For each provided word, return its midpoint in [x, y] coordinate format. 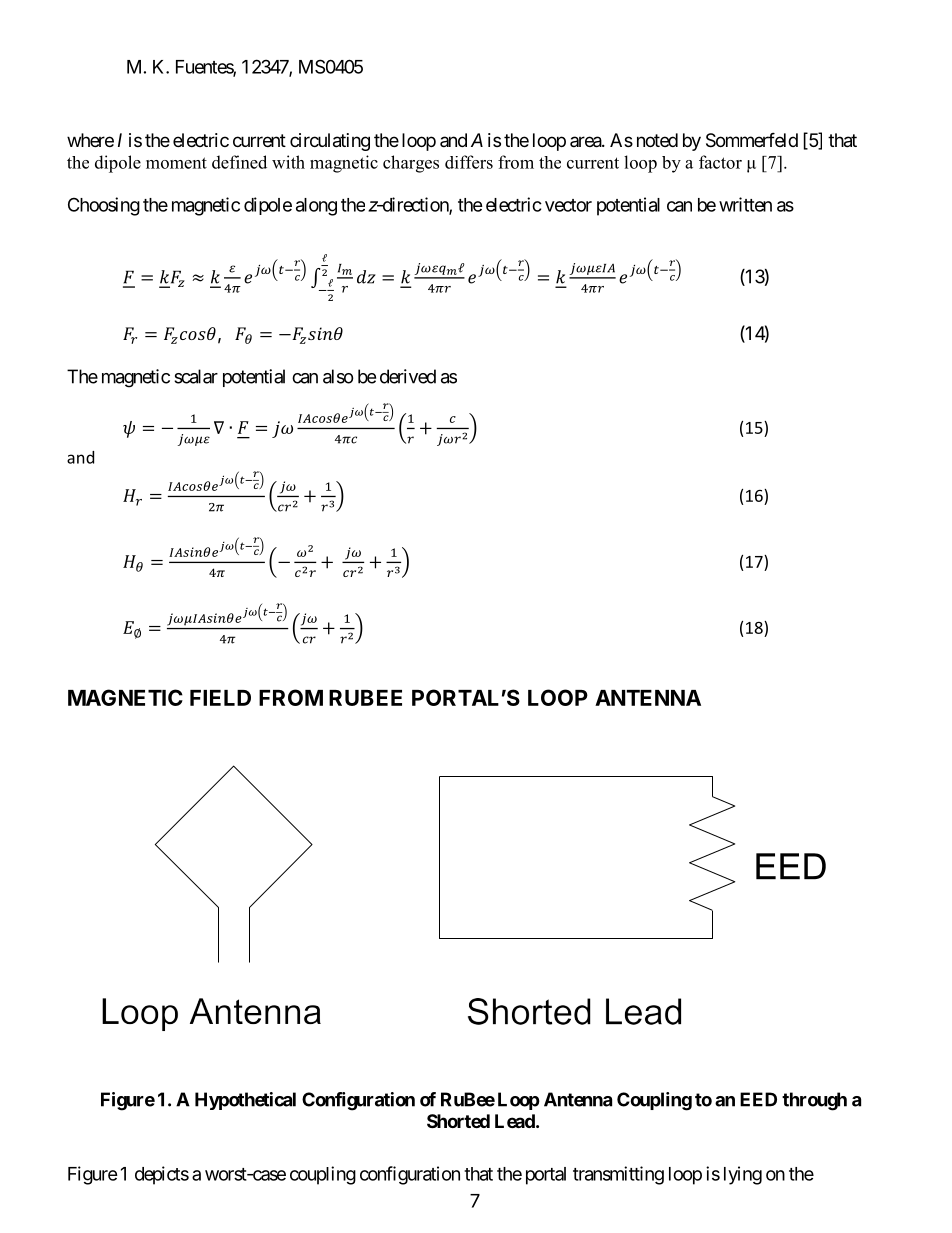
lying [743, 1175]
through [814, 1101]
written [745, 204]
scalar [196, 376]
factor [720, 162]
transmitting [618, 1175]
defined [239, 162]
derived [408, 376]
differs [469, 162]
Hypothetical [245, 1101]
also [338, 376]
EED [758, 1099]
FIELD [220, 698]
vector [568, 205]
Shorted [458, 1121]
